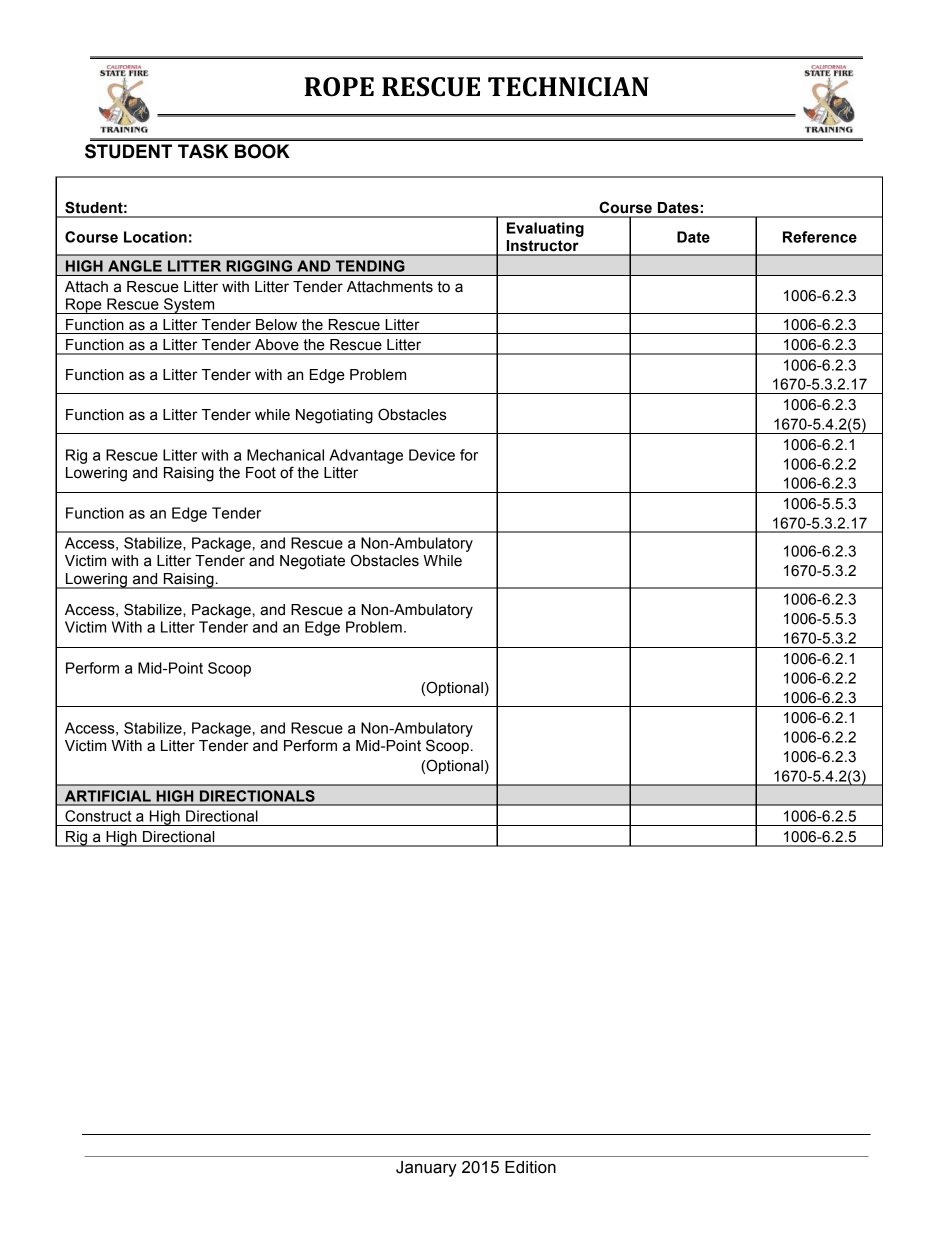  I want to click on Evaluating, so click(545, 229).
